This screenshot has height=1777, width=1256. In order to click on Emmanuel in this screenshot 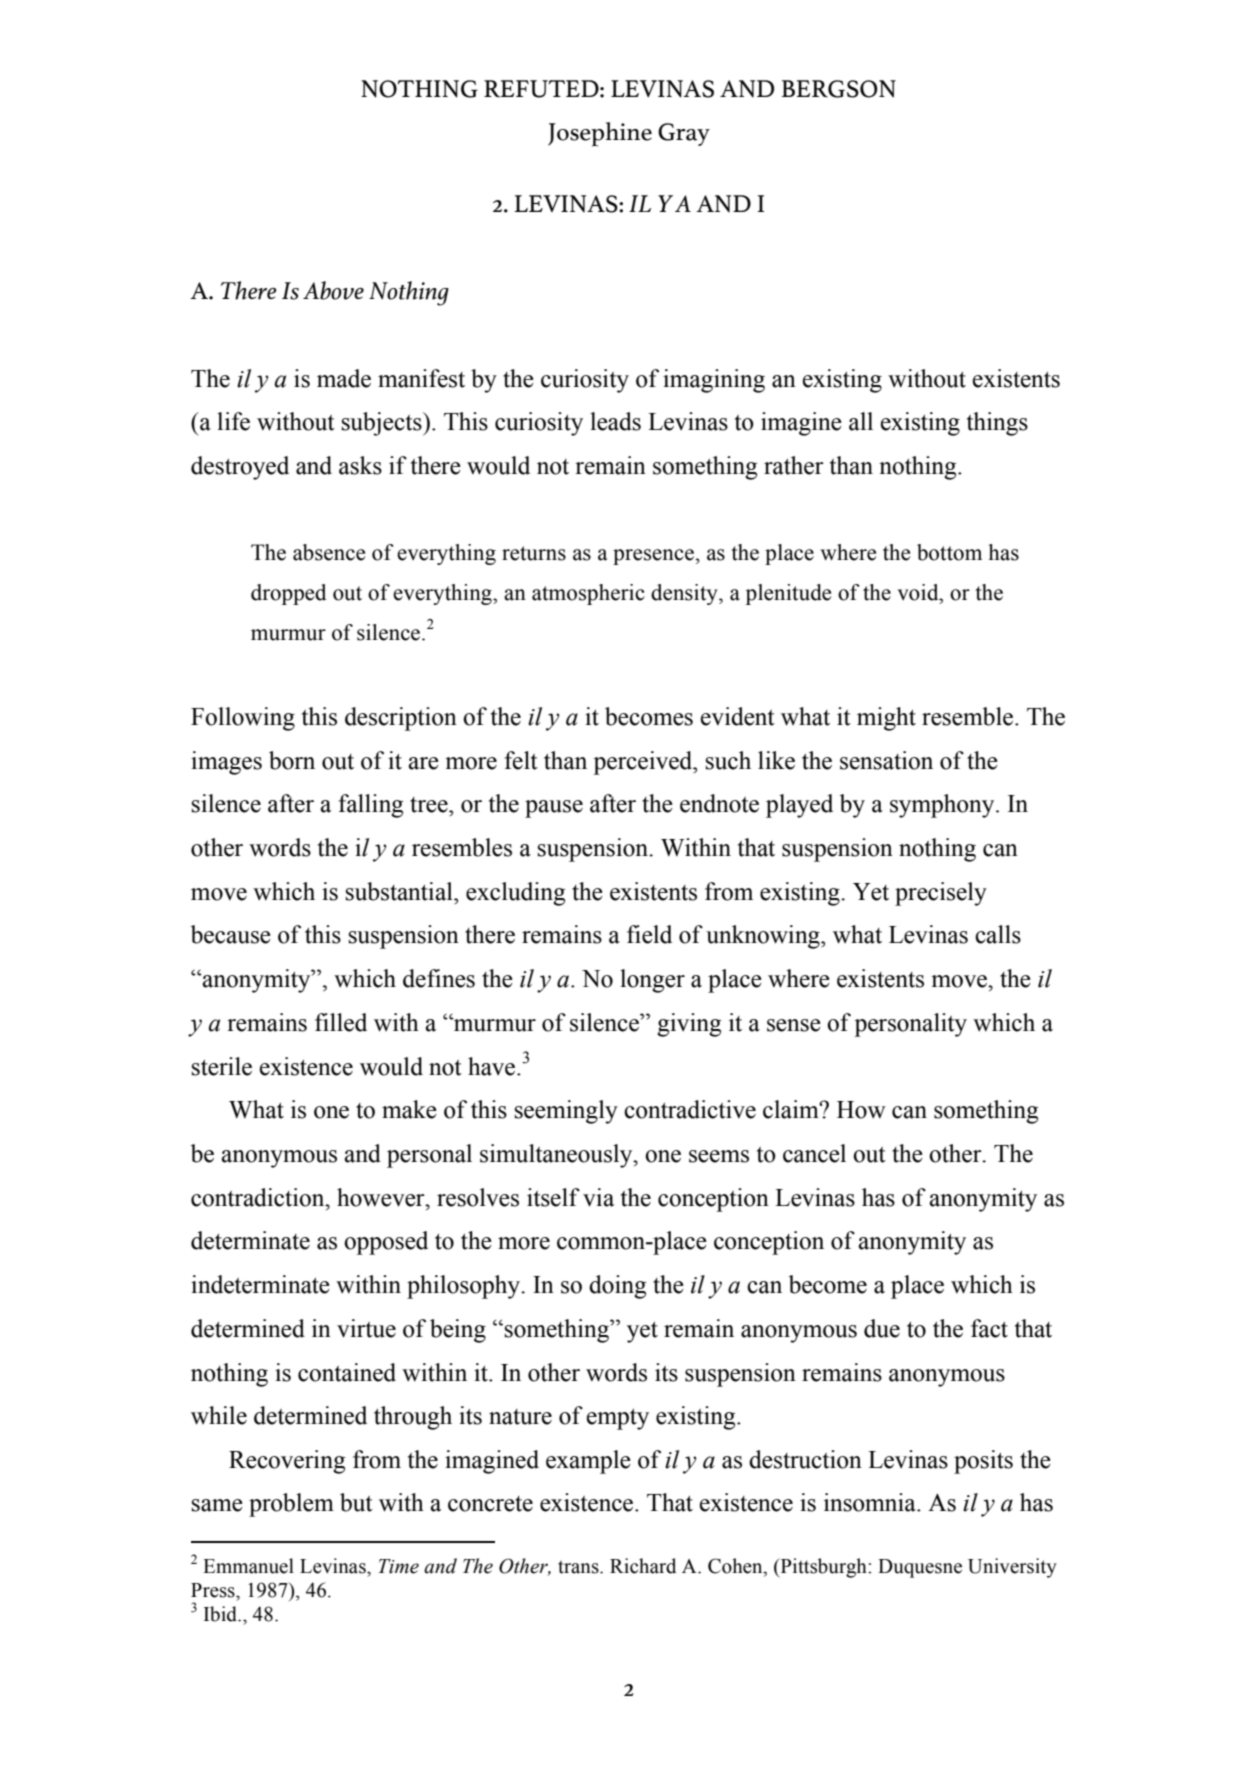, I will do `click(248, 1566)`.
